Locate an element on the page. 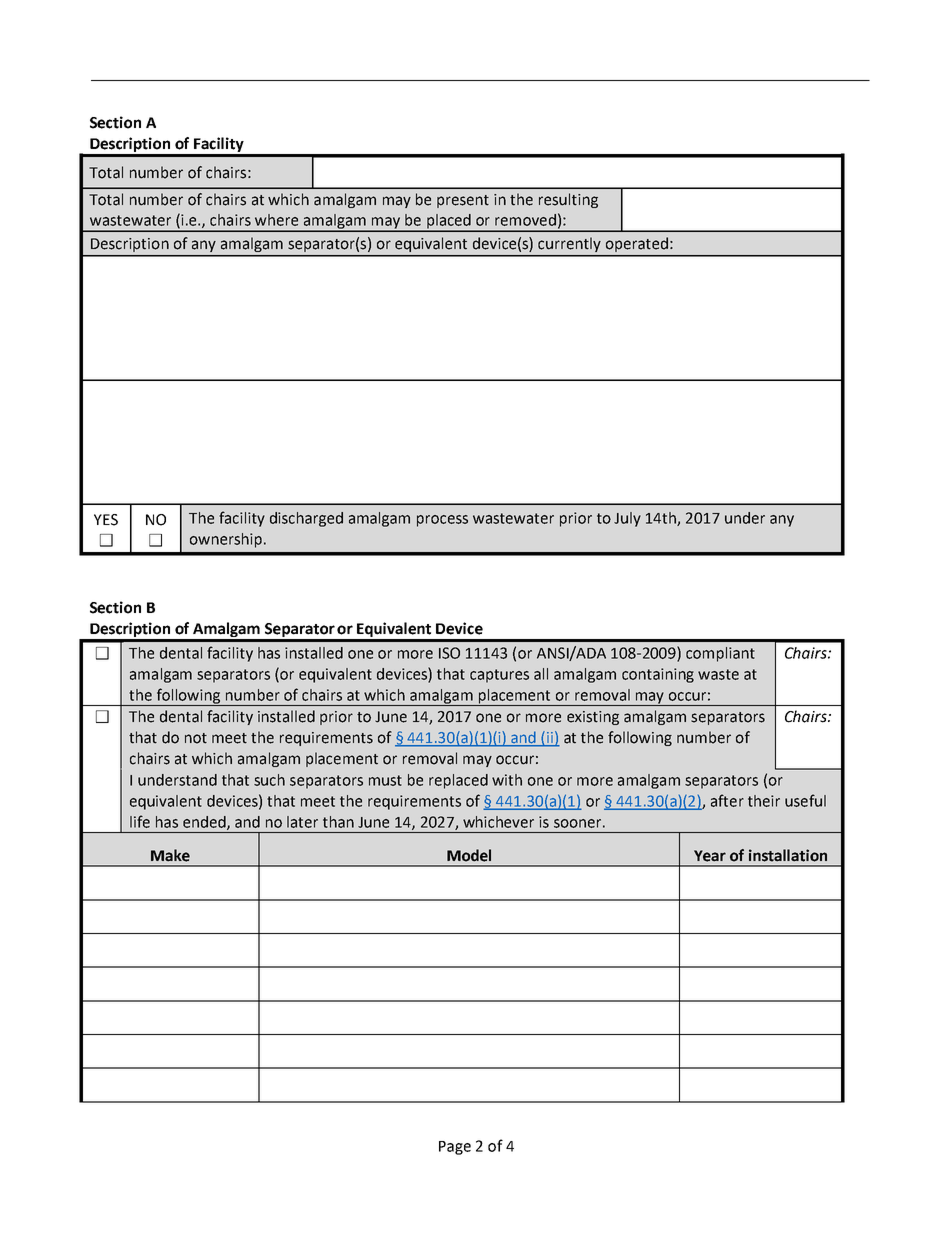 This document has height=1233, width=952. than is located at coordinates (338, 822).
